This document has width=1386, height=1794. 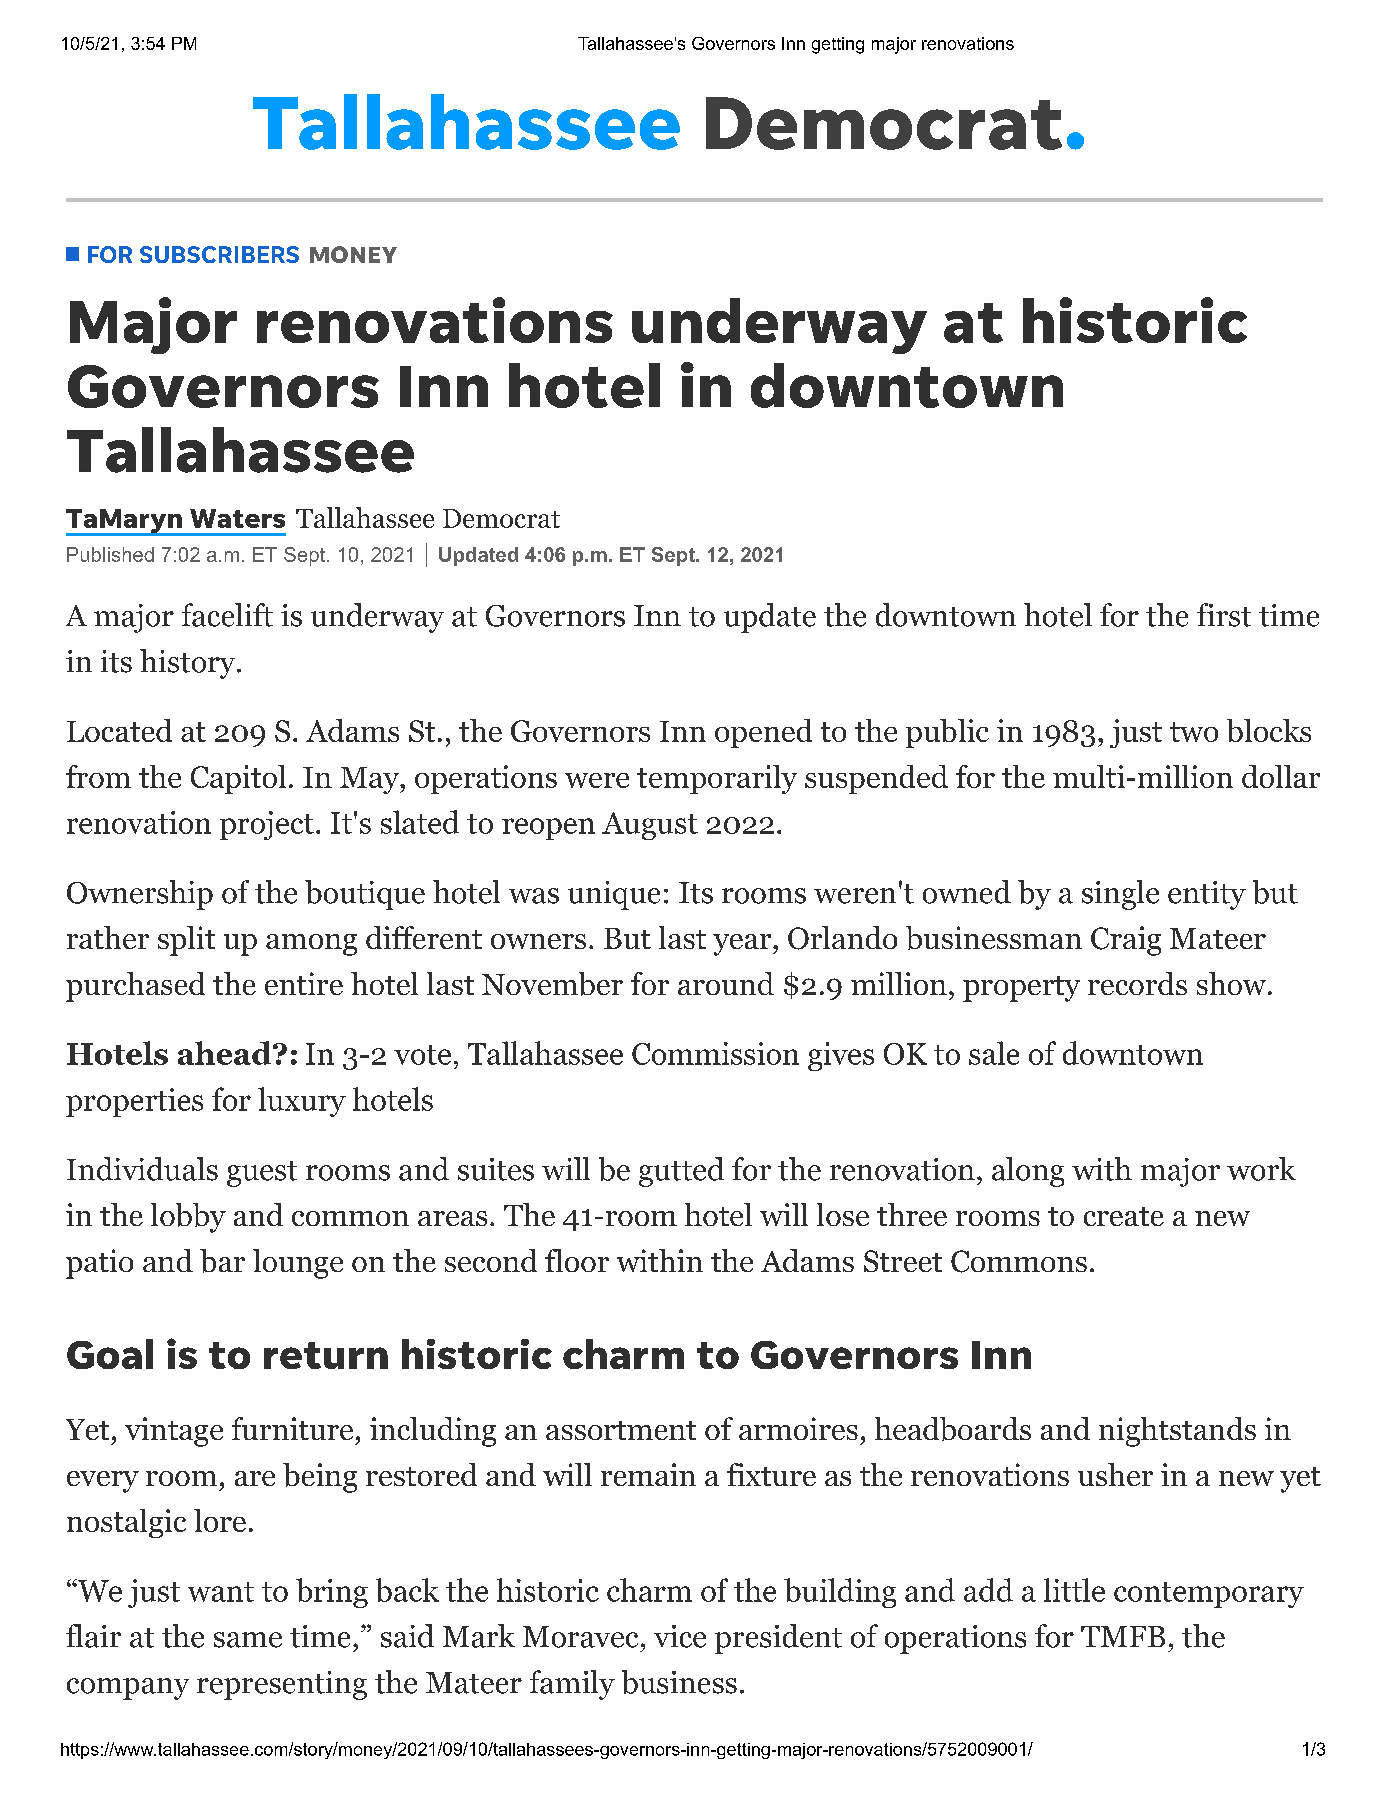 I want to click on along, so click(x=1028, y=1172).
